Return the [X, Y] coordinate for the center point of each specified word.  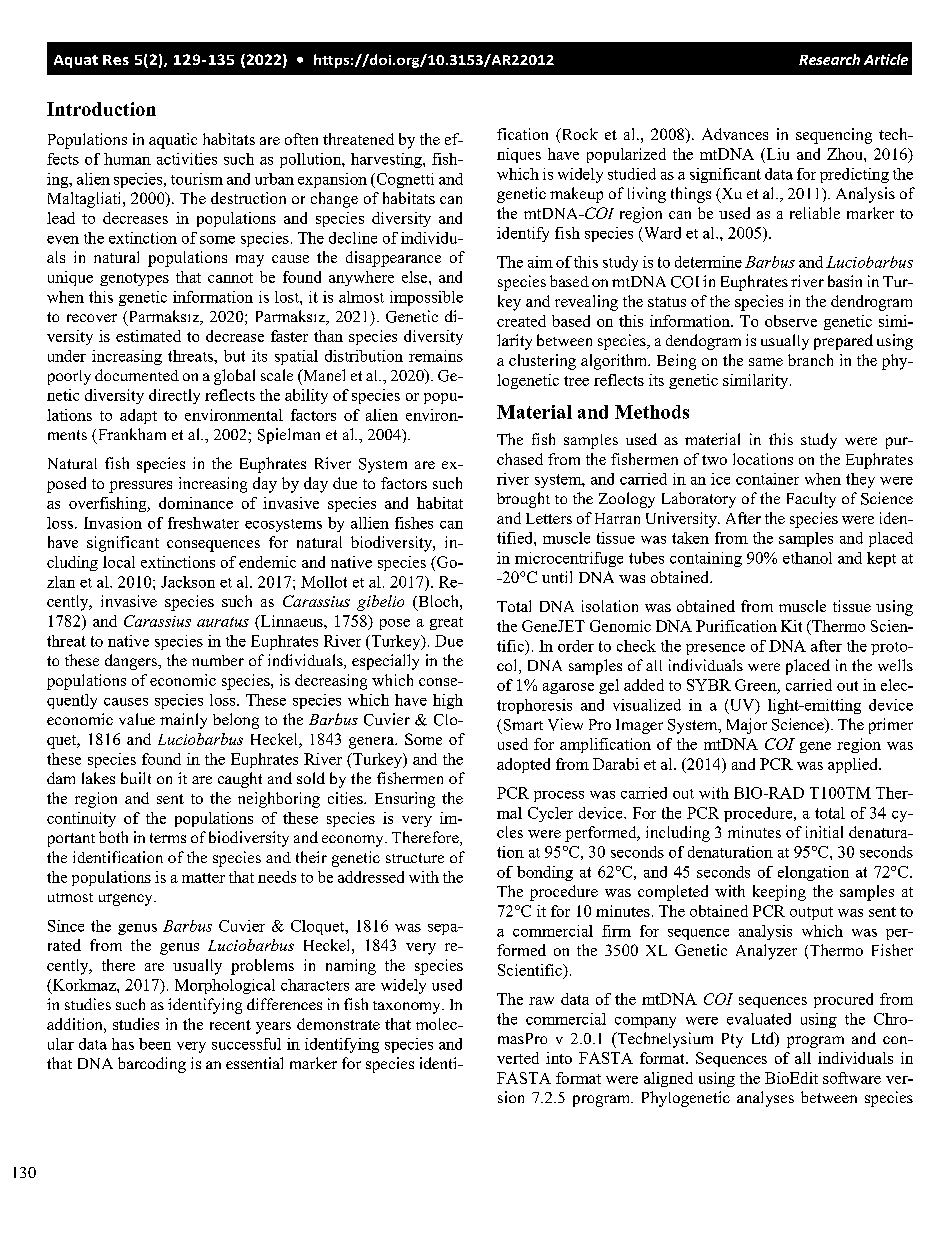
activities [187, 159]
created [521, 321]
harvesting [387, 160]
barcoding [152, 1065]
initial [824, 832]
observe [791, 321]
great [446, 623]
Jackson [188, 582]
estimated [148, 336]
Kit [791, 626]
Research [829, 59]
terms [168, 838]
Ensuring [405, 800]
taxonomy [408, 1007]
